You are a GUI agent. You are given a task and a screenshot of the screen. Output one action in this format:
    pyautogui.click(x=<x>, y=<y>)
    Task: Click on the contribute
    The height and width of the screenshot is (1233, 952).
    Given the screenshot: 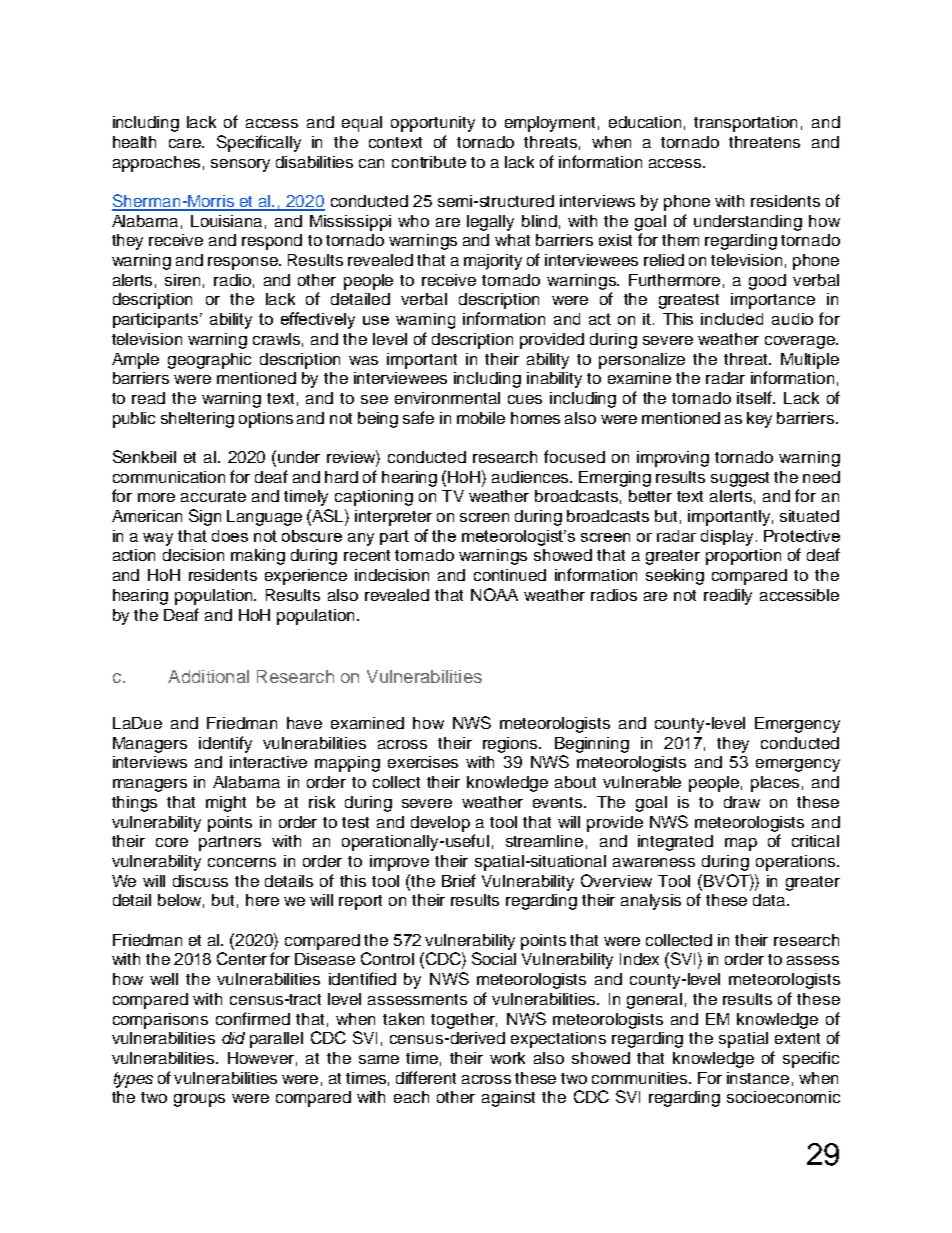 What is the action you would take?
    pyautogui.click(x=429, y=162)
